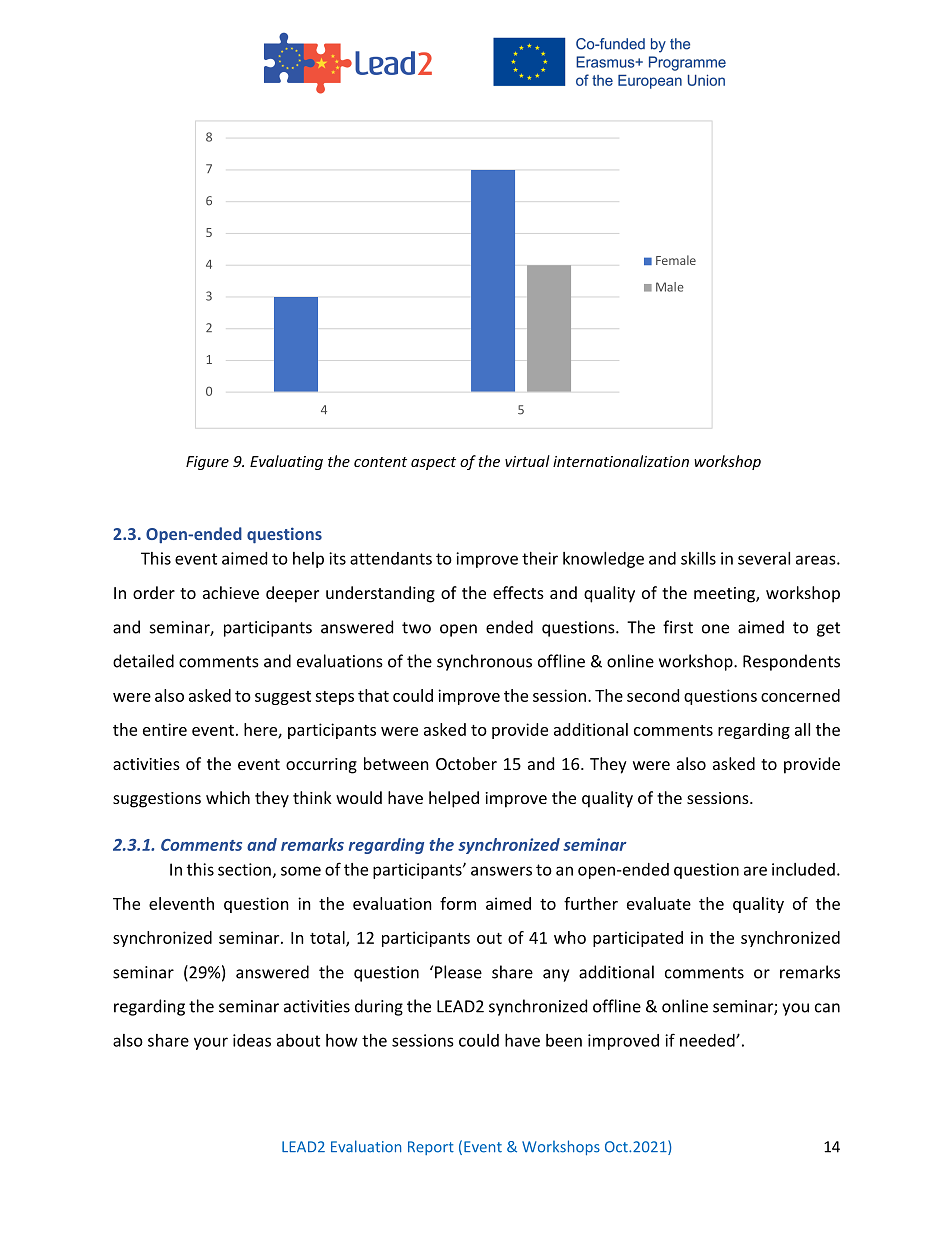 This image has width=952, height=1233. Describe the element at coordinates (207, 463) in the image. I see `Figure` at that location.
